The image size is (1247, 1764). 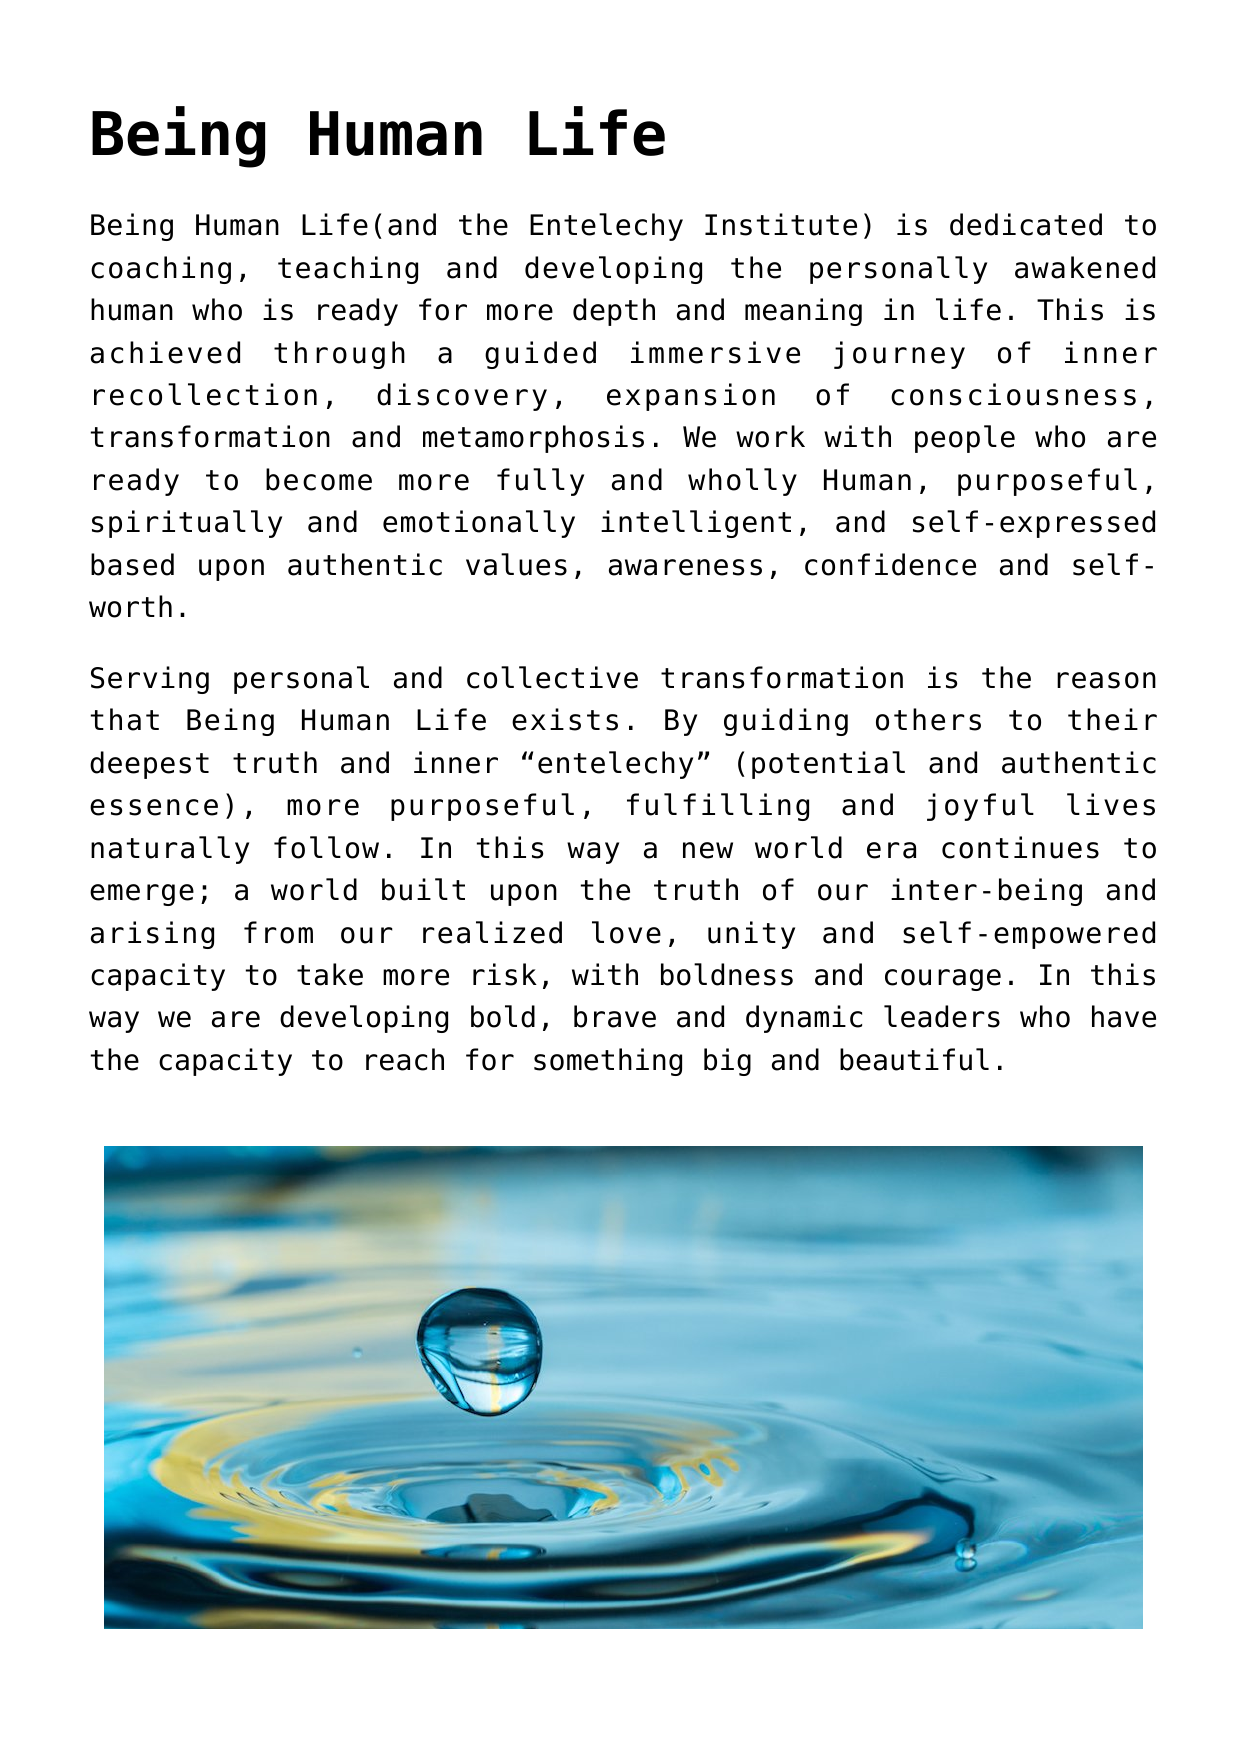 I want to click on leaders, so click(x=942, y=1016).
